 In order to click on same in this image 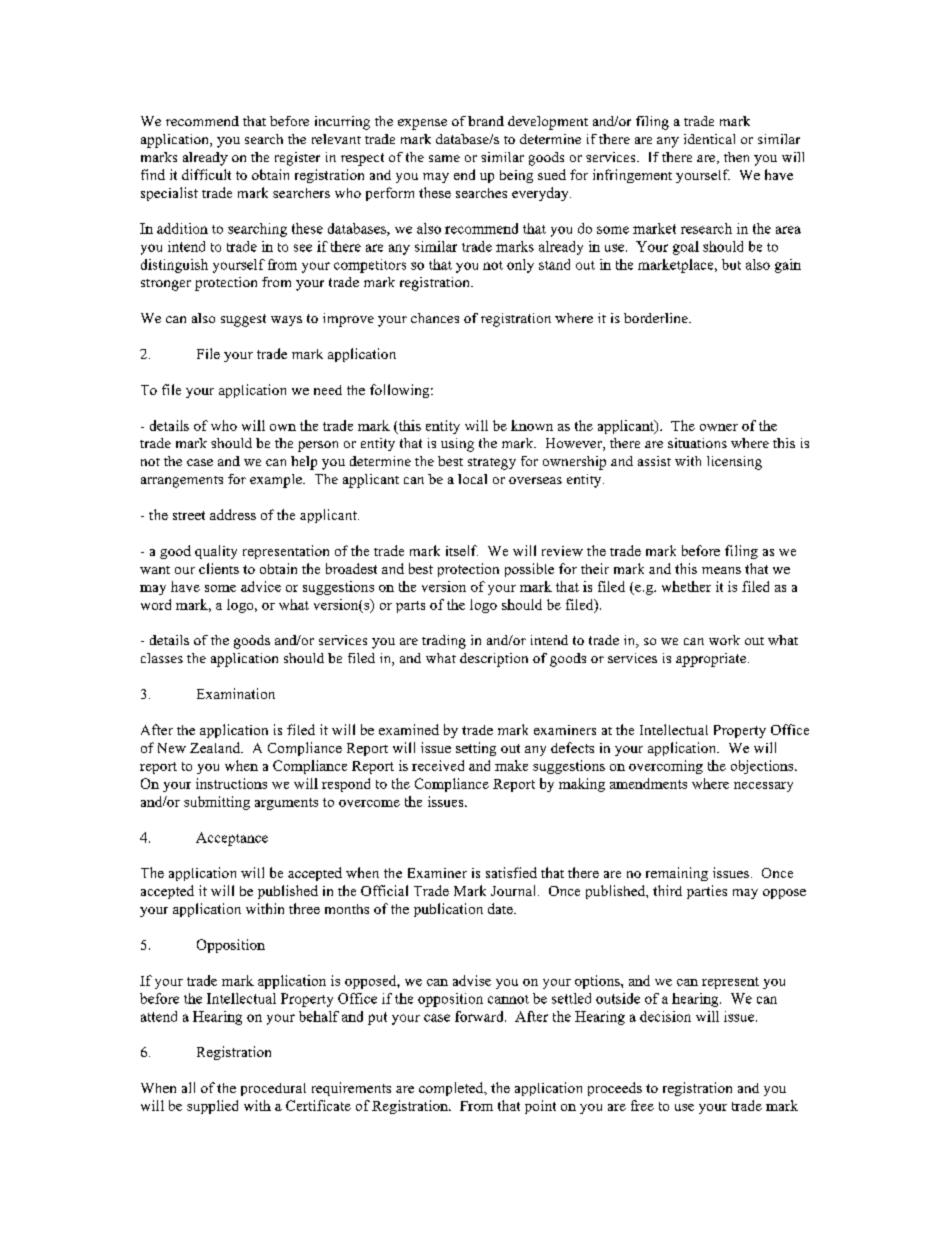, I will do `click(444, 158)`.
